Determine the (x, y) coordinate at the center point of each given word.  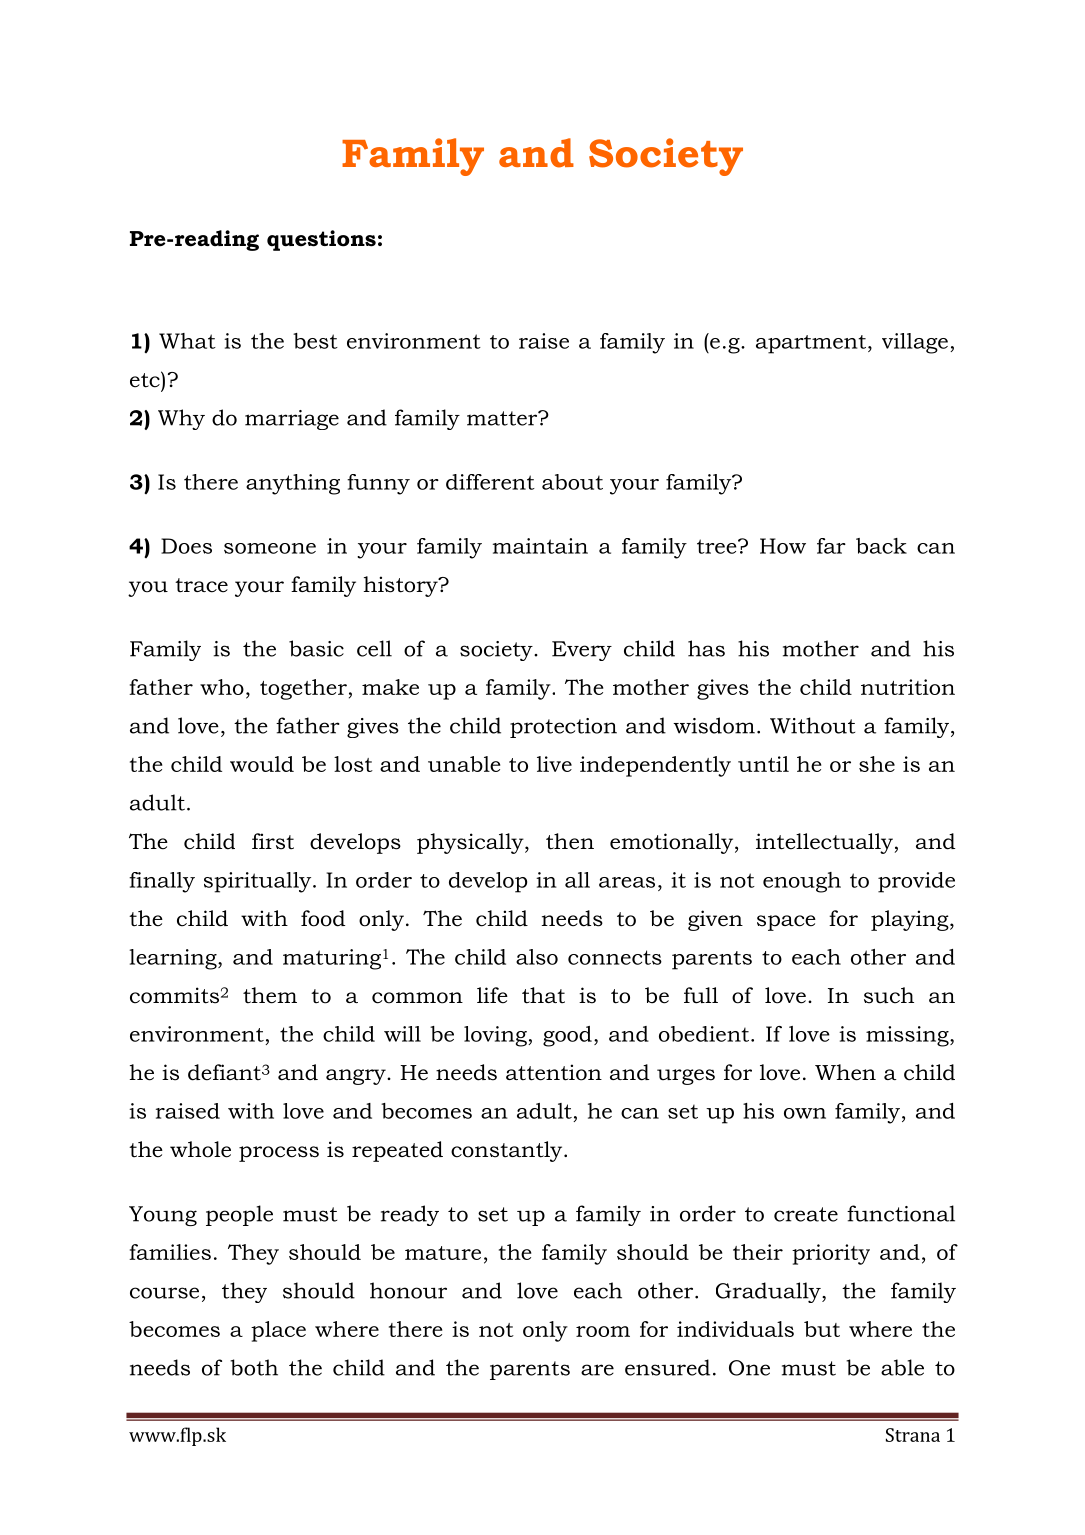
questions (321, 240)
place (278, 1331)
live (554, 764)
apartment (811, 344)
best (315, 341)
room (603, 1331)
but (822, 1329)
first (273, 841)
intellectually (825, 843)
